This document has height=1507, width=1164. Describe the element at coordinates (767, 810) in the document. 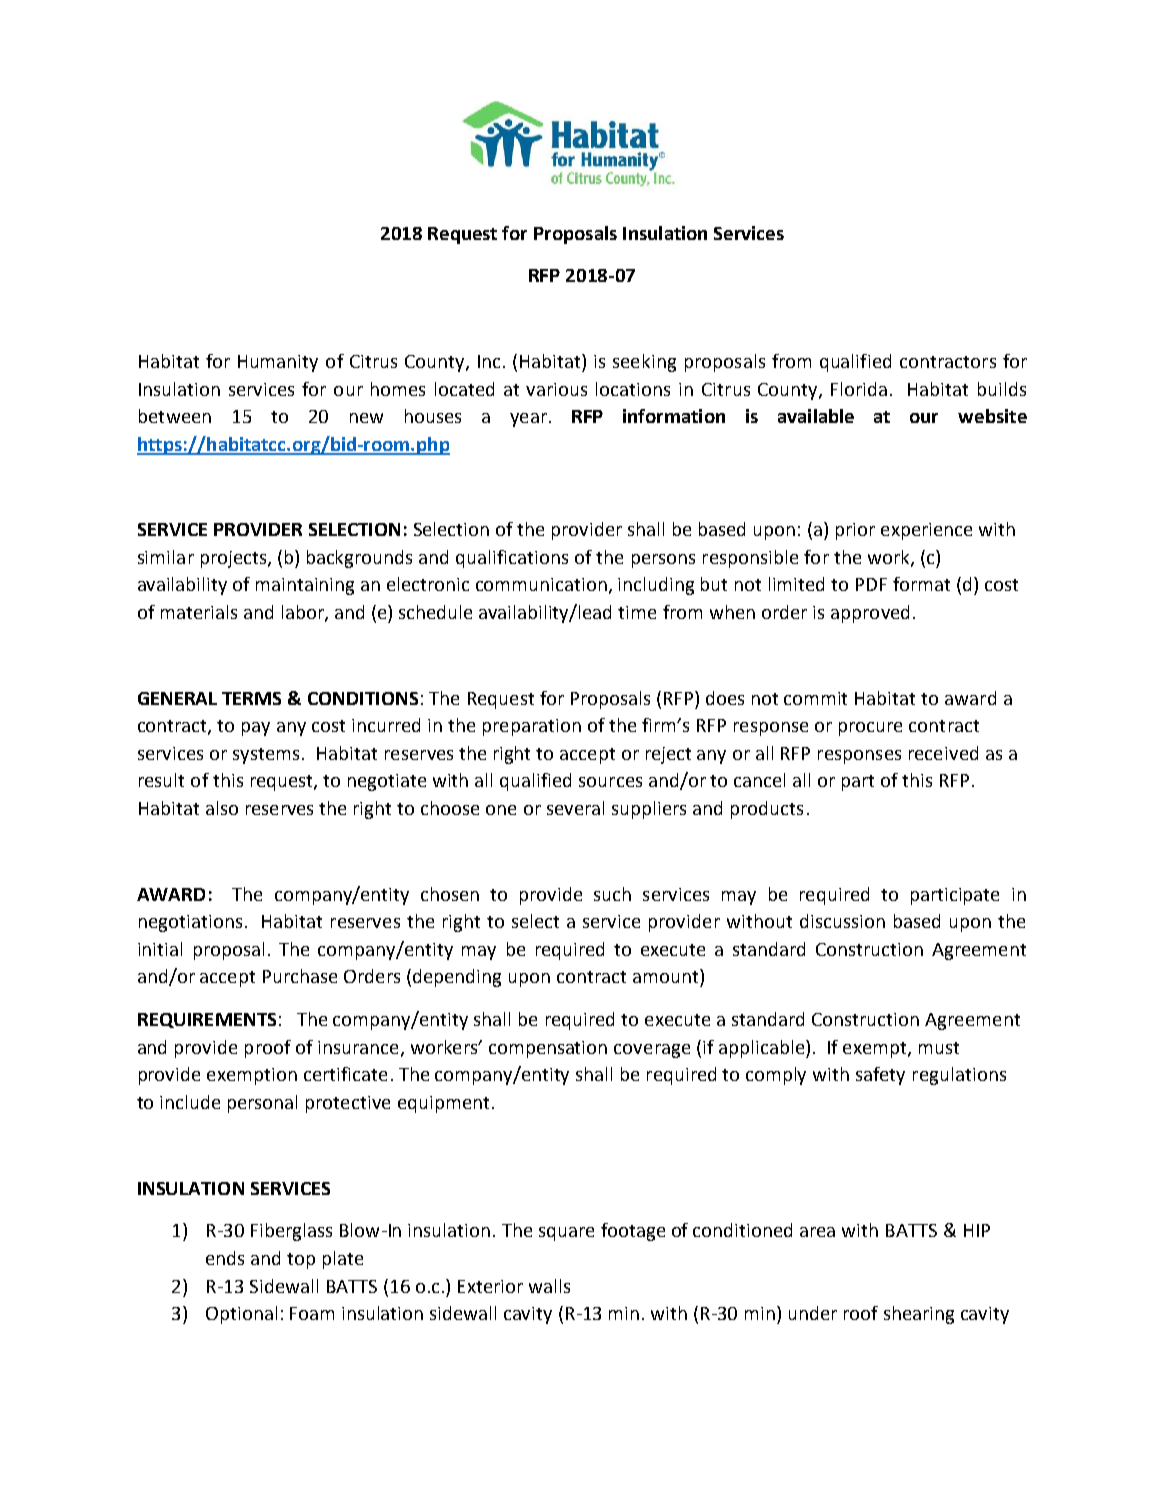

I see `products` at that location.
